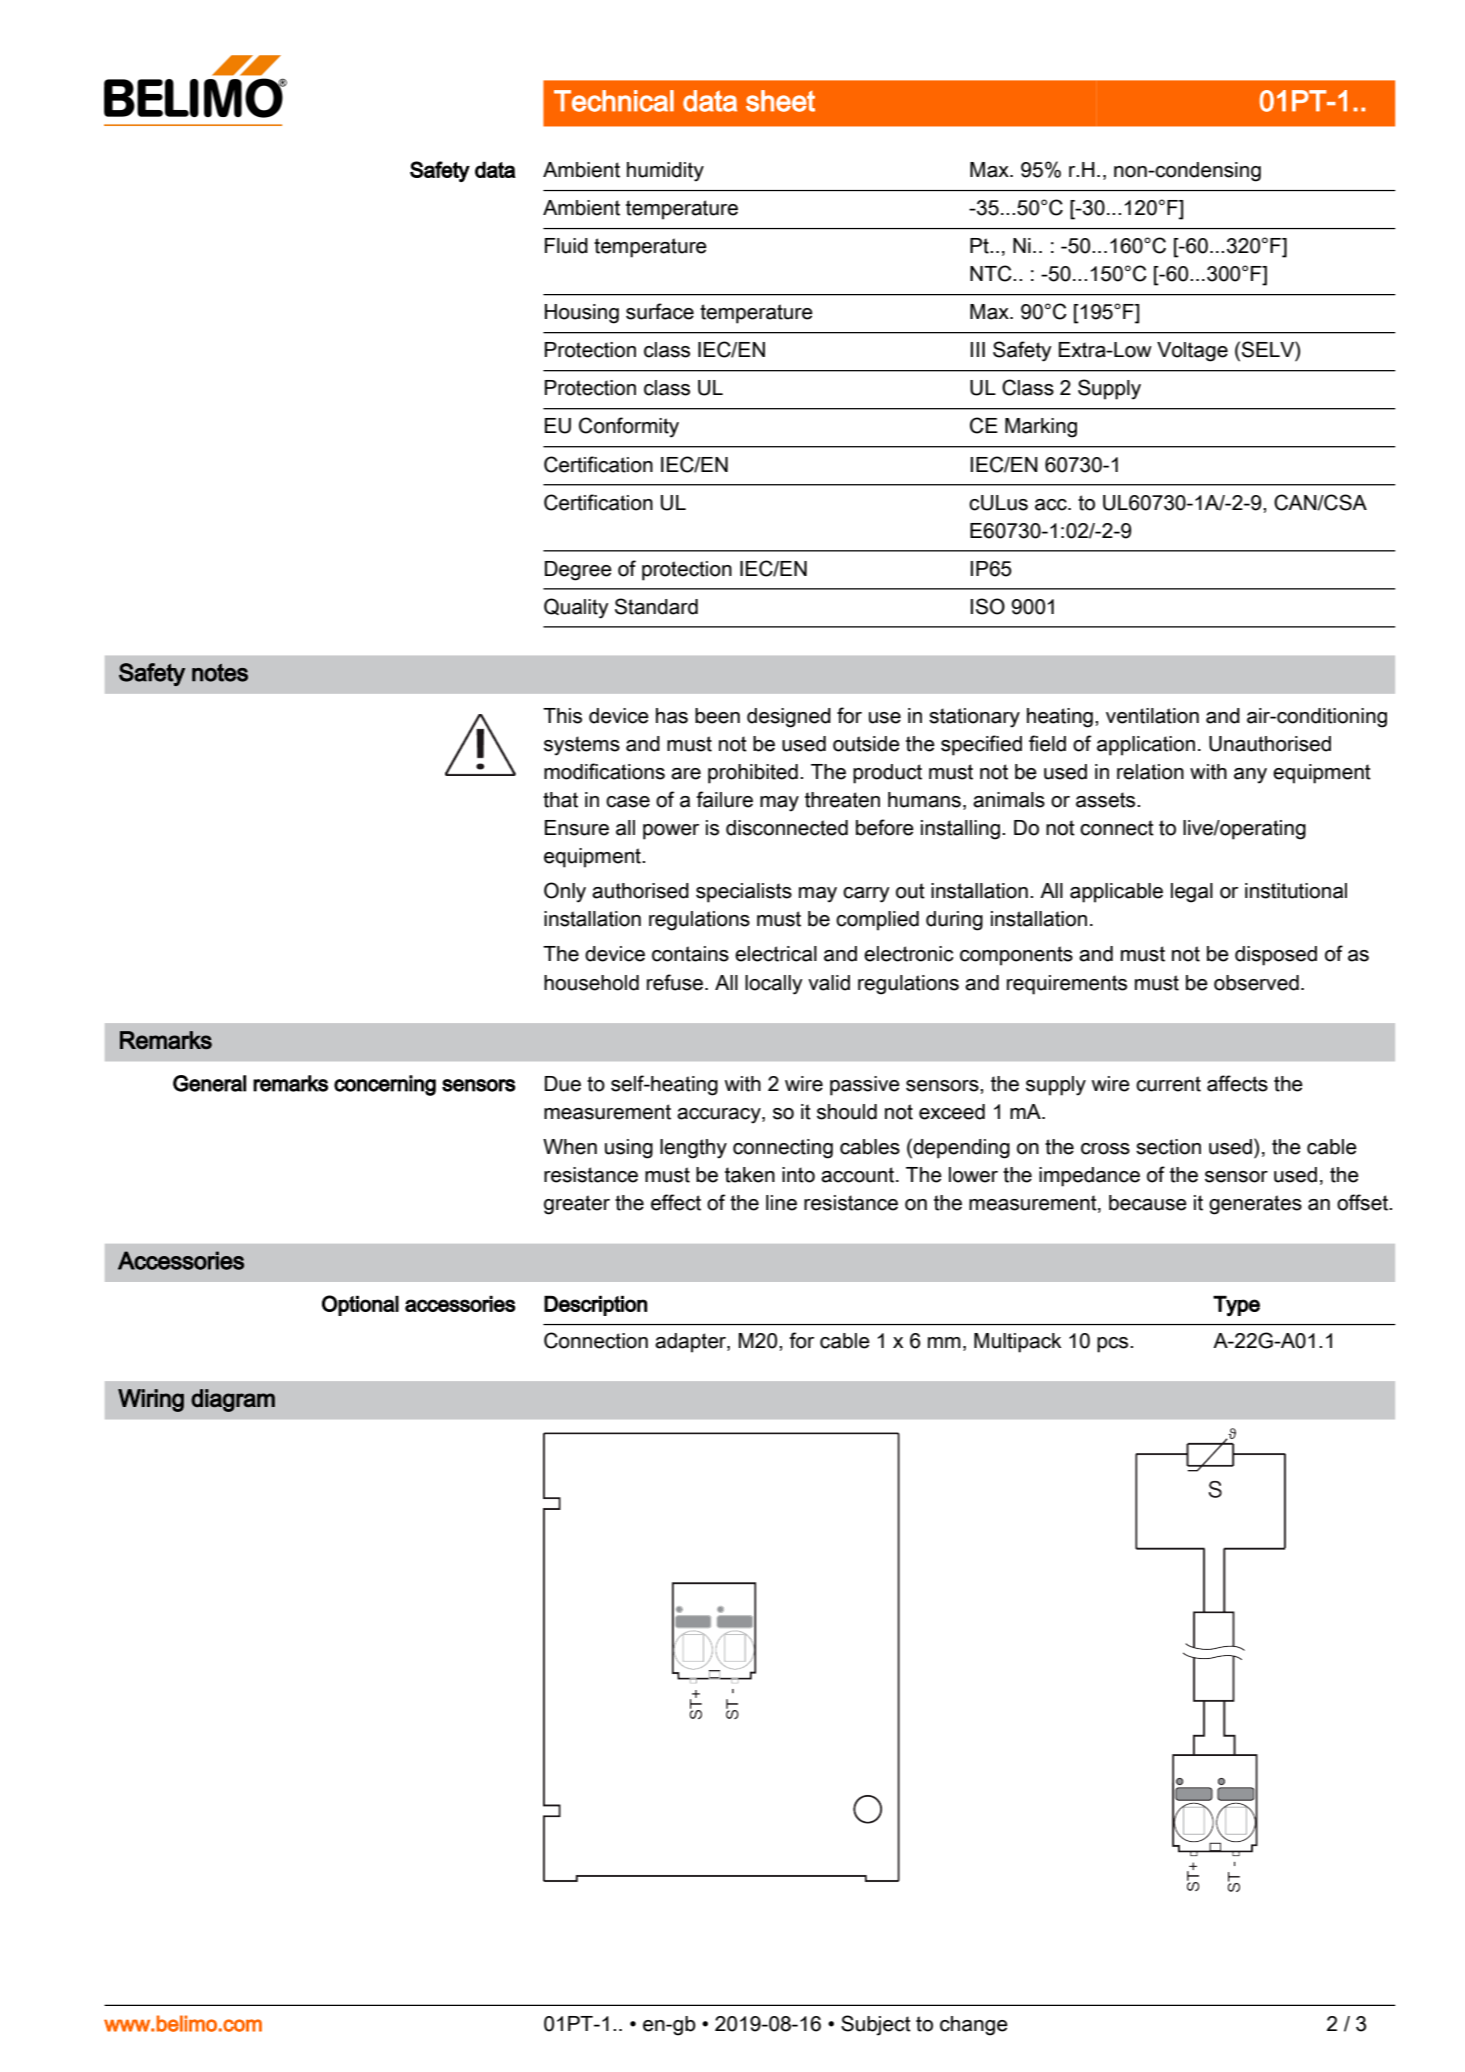  What do you see at coordinates (1114, 1345) in the document?
I see `pcs` at bounding box center [1114, 1345].
